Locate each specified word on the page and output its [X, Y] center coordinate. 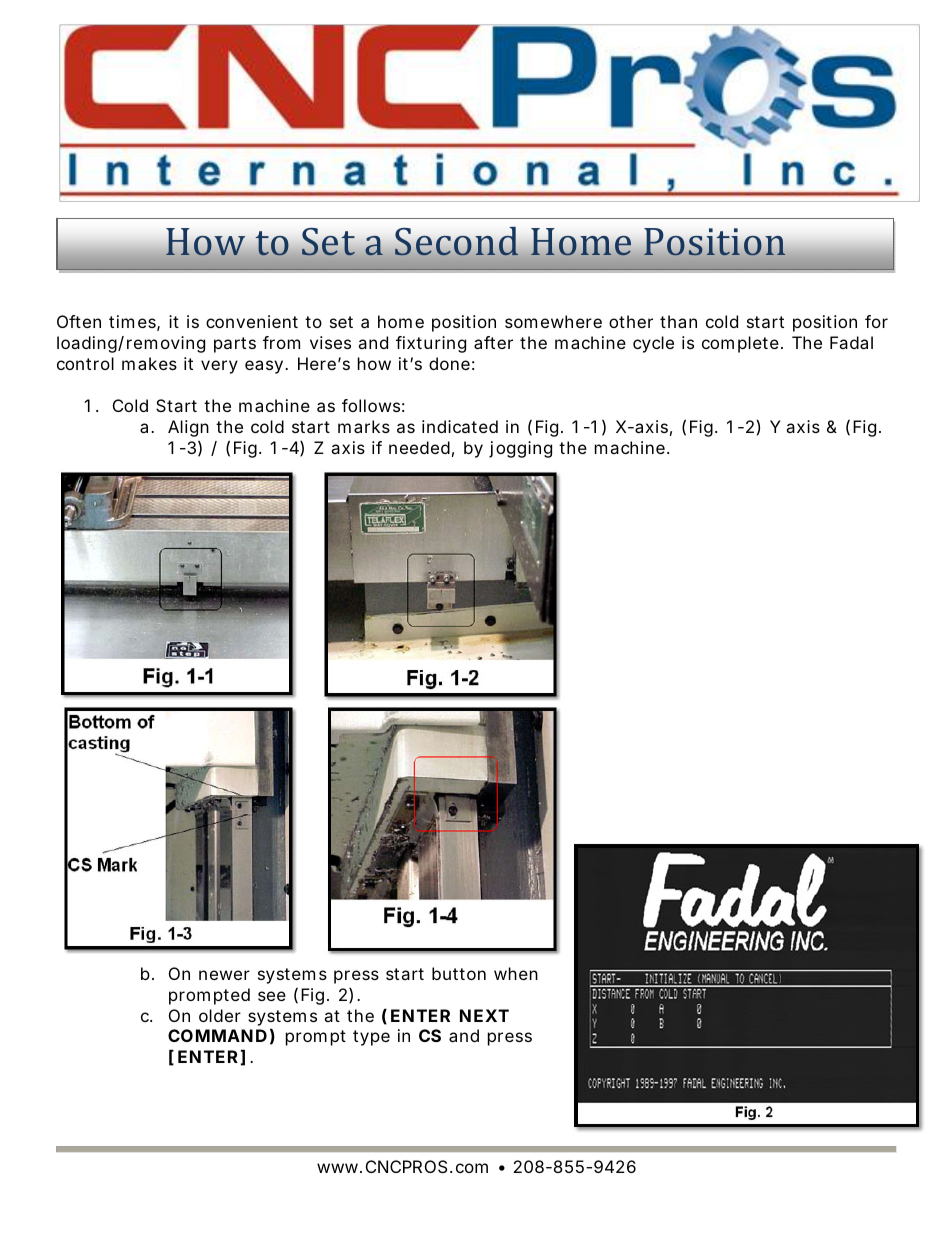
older [220, 1015]
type [371, 1038]
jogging [520, 449]
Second [456, 241]
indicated [460, 426]
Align [188, 428]
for [876, 321]
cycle [653, 344]
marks [364, 426]
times [134, 323]
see [272, 996]
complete [742, 344]
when [516, 973]
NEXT [484, 1015]
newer [224, 975]
